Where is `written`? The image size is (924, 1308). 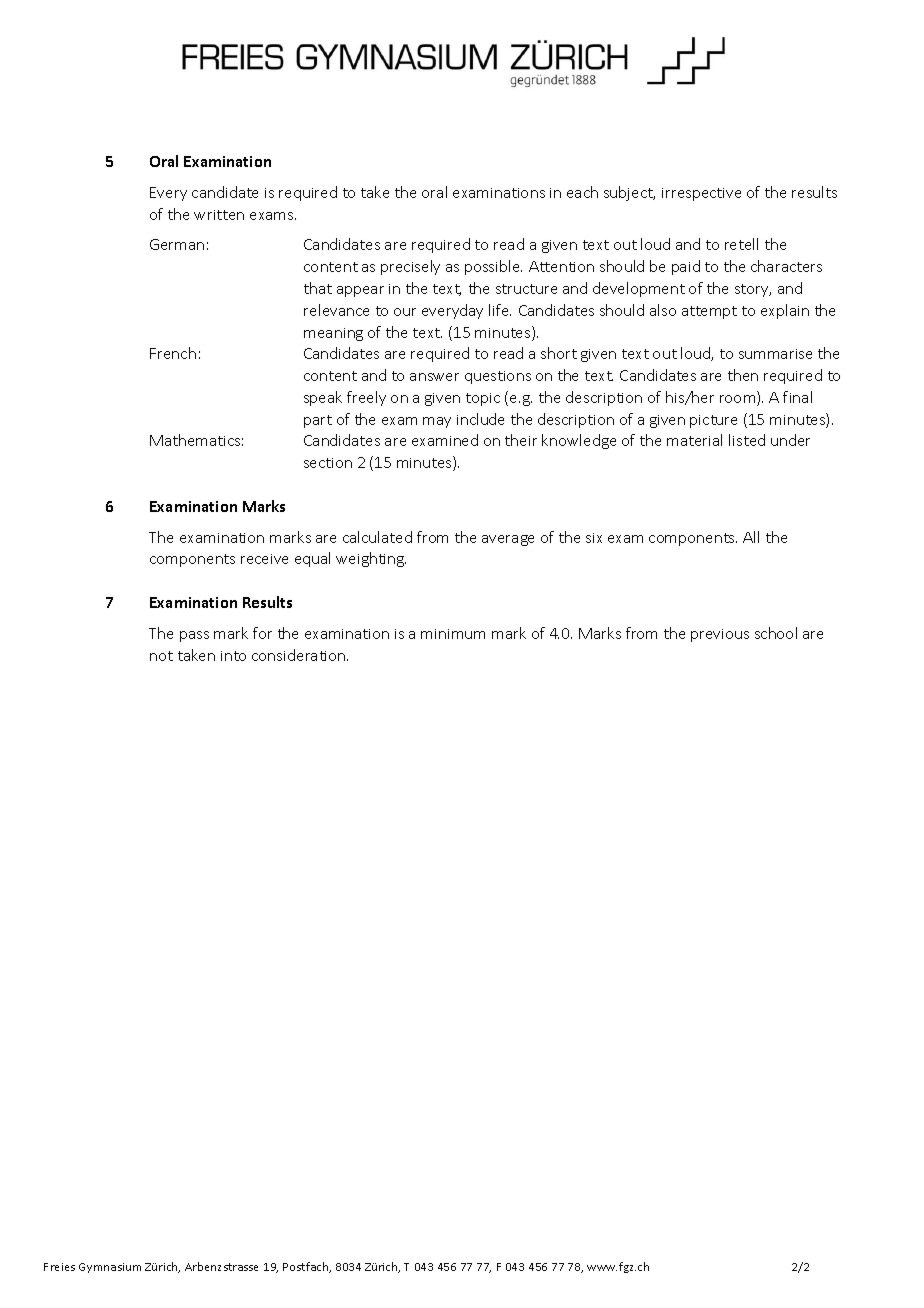 written is located at coordinates (219, 215).
